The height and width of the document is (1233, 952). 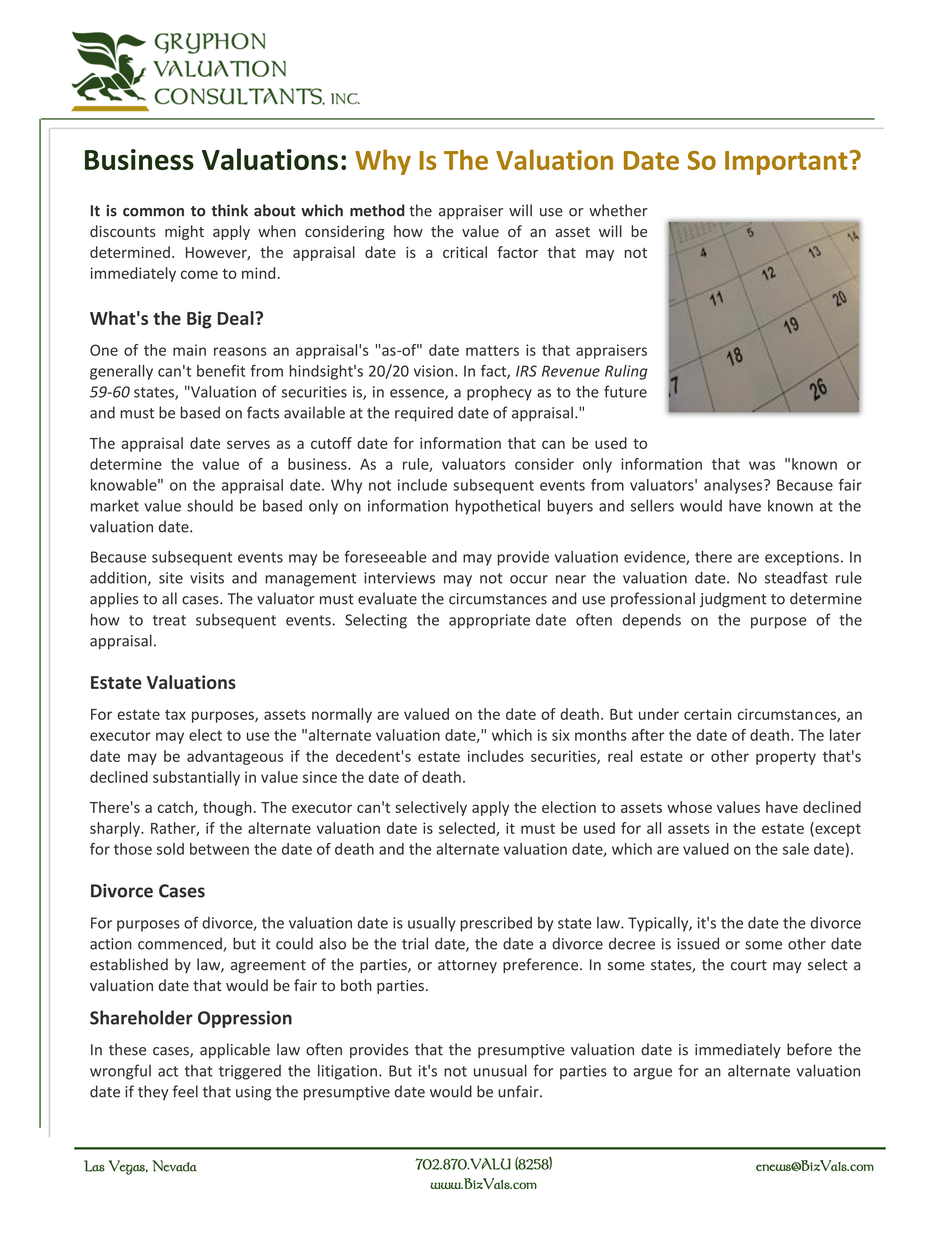 What do you see at coordinates (174, 1166) in the document?
I see `Nevada` at bounding box center [174, 1166].
